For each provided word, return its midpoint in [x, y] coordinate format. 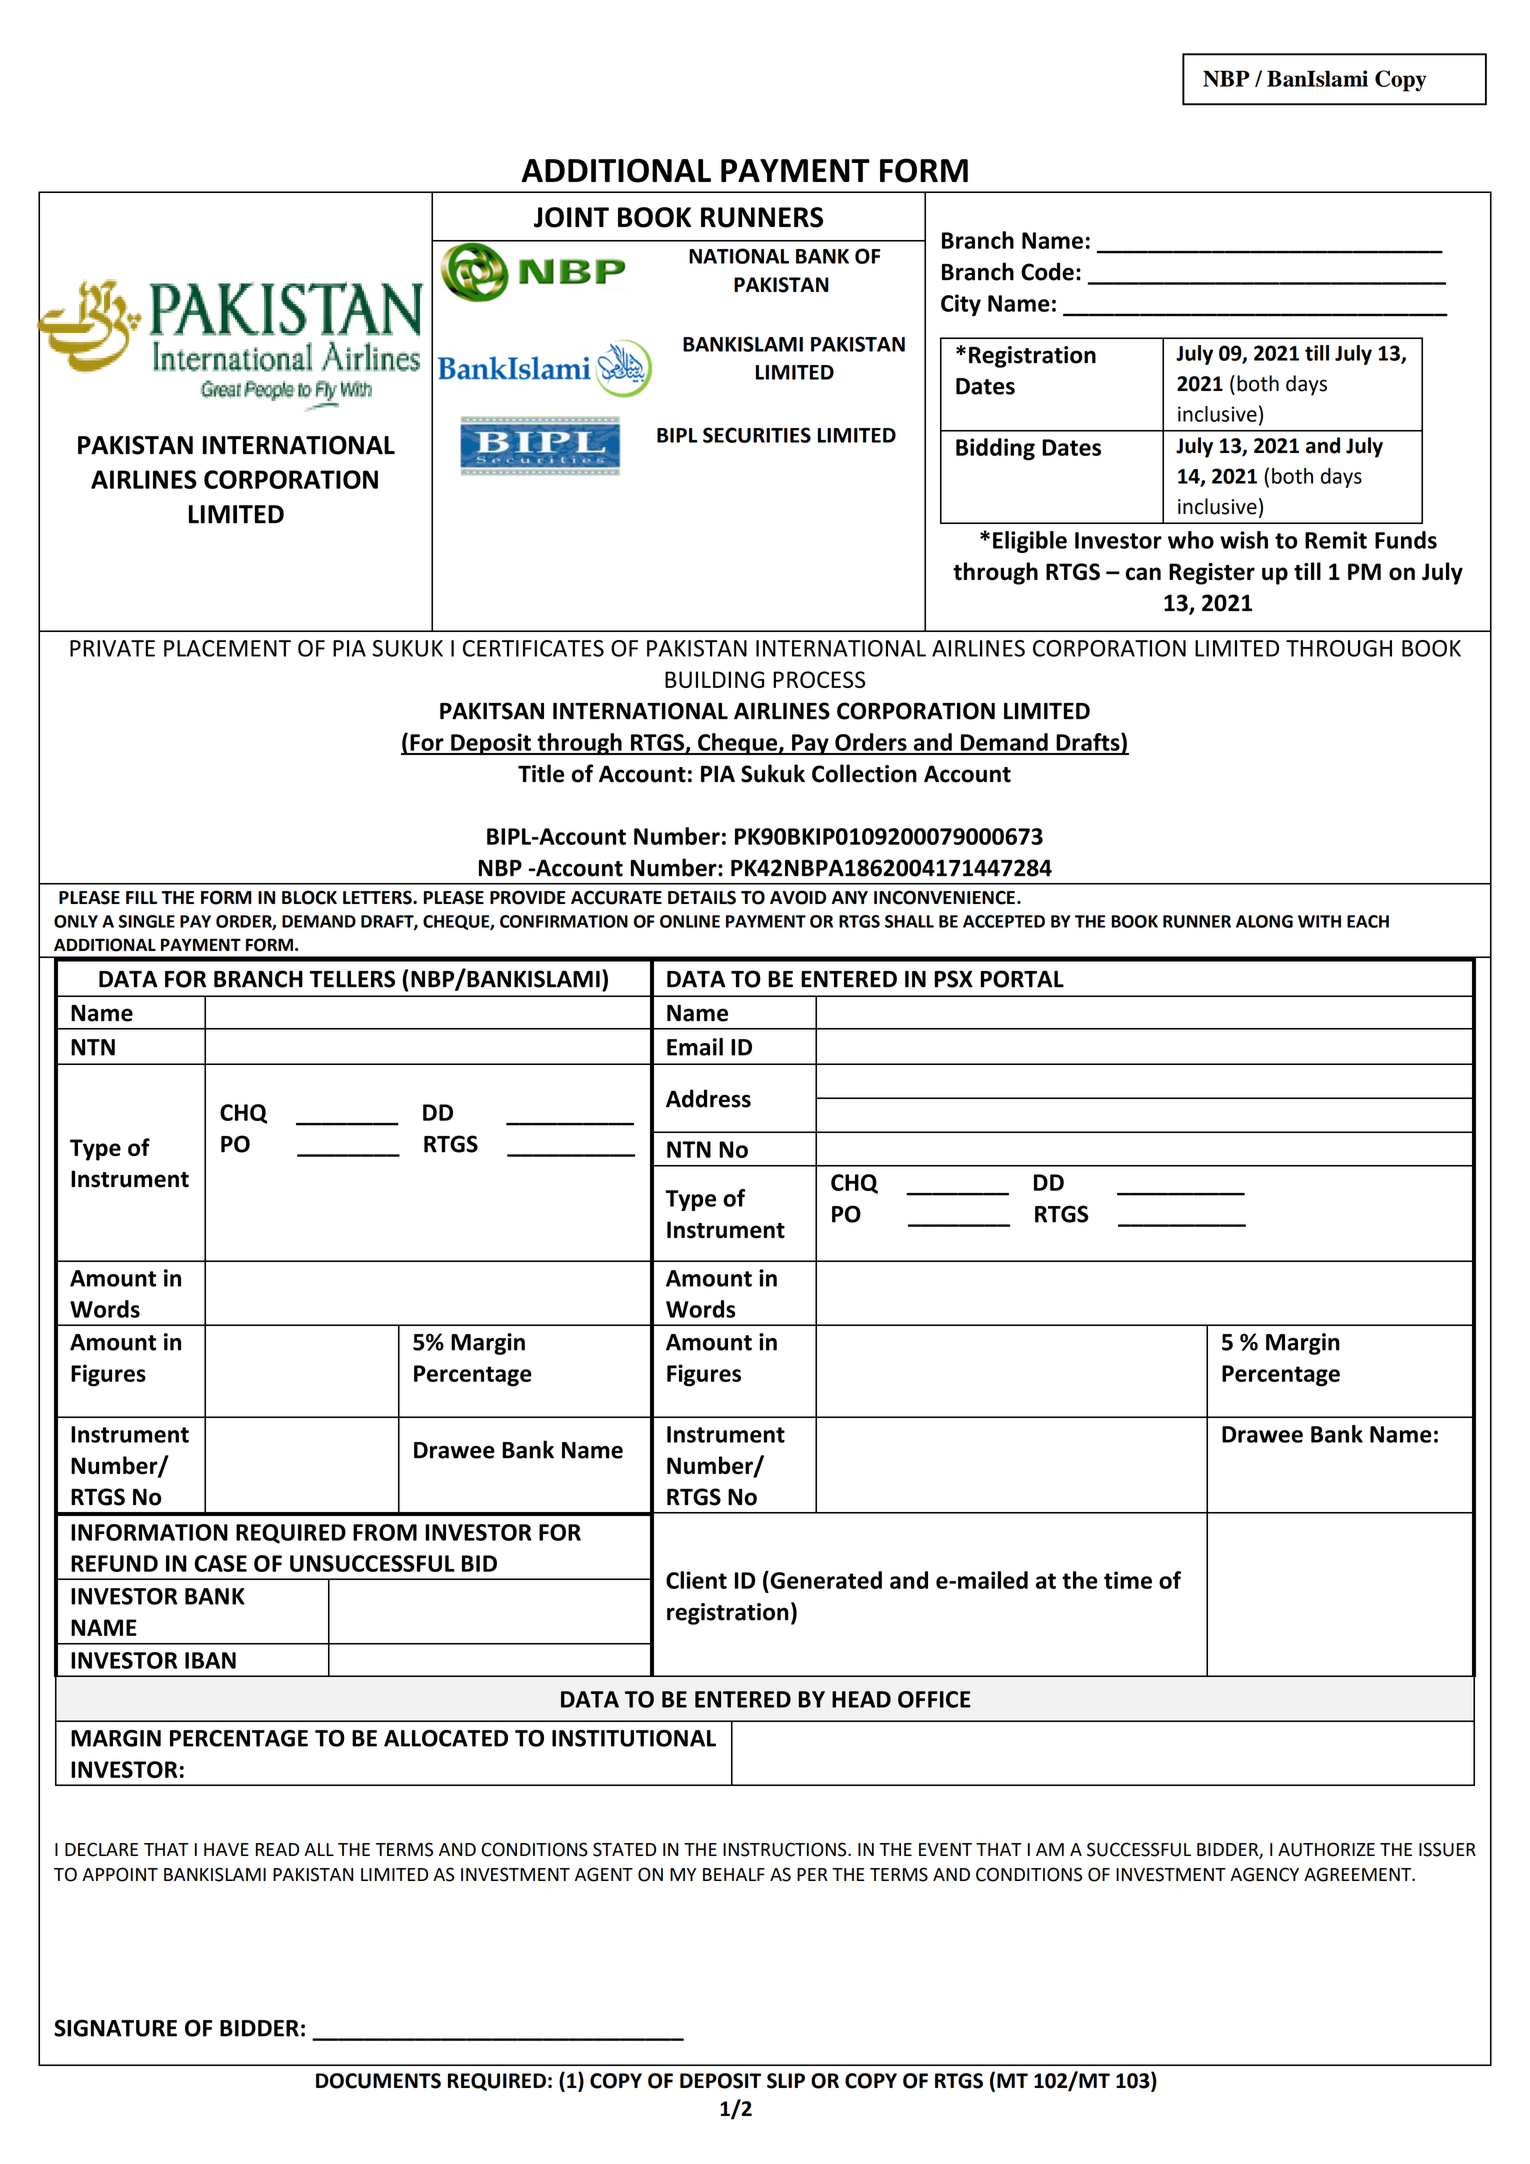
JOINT [571, 217]
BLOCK [309, 897]
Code [1047, 271]
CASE [220, 1563]
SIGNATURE [115, 2028]
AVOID [798, 897]
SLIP [786, 2081]
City [961, 305]
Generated [825, 1580]
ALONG [1264, 921]
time [1128, 1580]
